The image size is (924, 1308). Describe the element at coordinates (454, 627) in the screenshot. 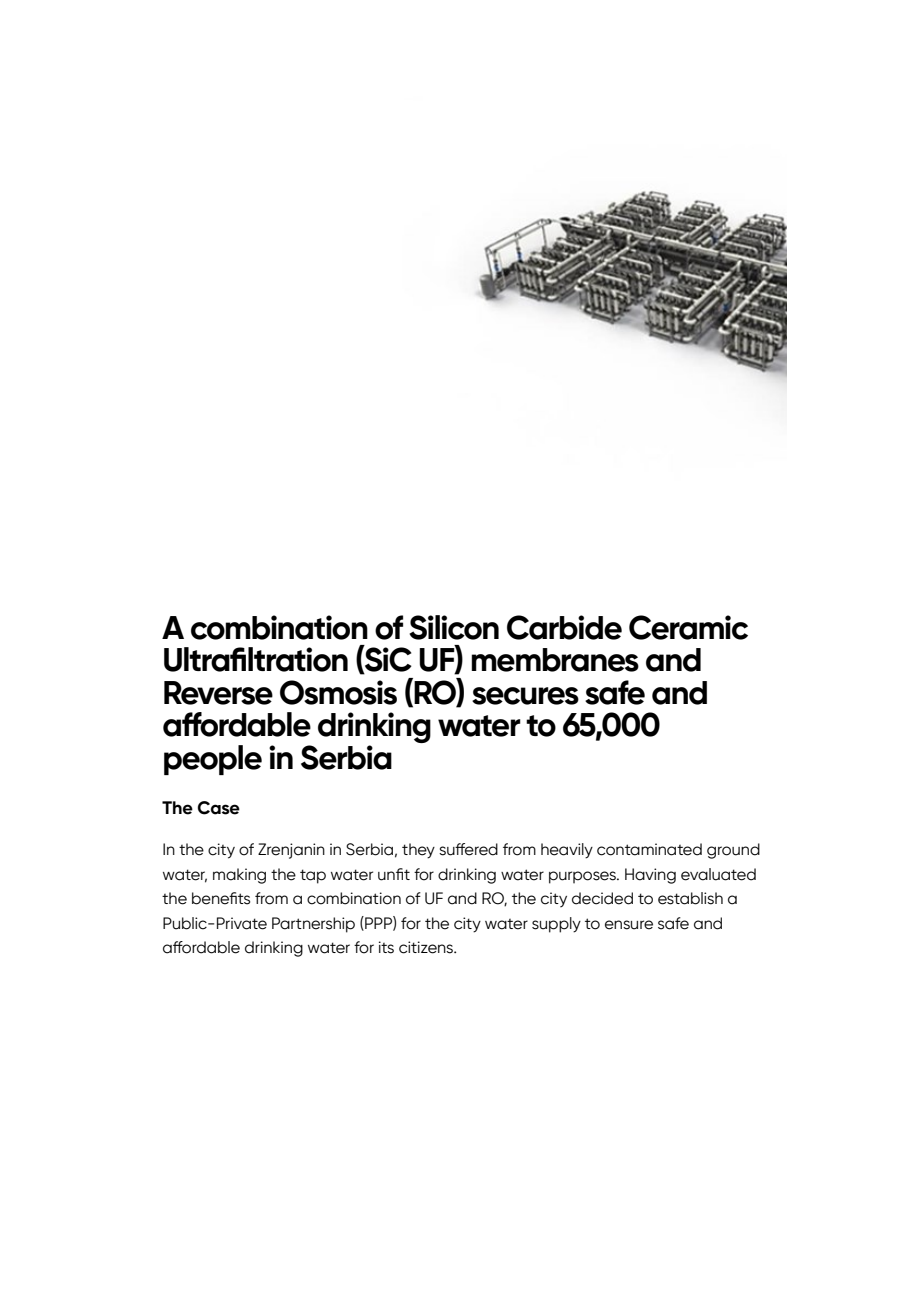

I see `Silicon` at that location.
